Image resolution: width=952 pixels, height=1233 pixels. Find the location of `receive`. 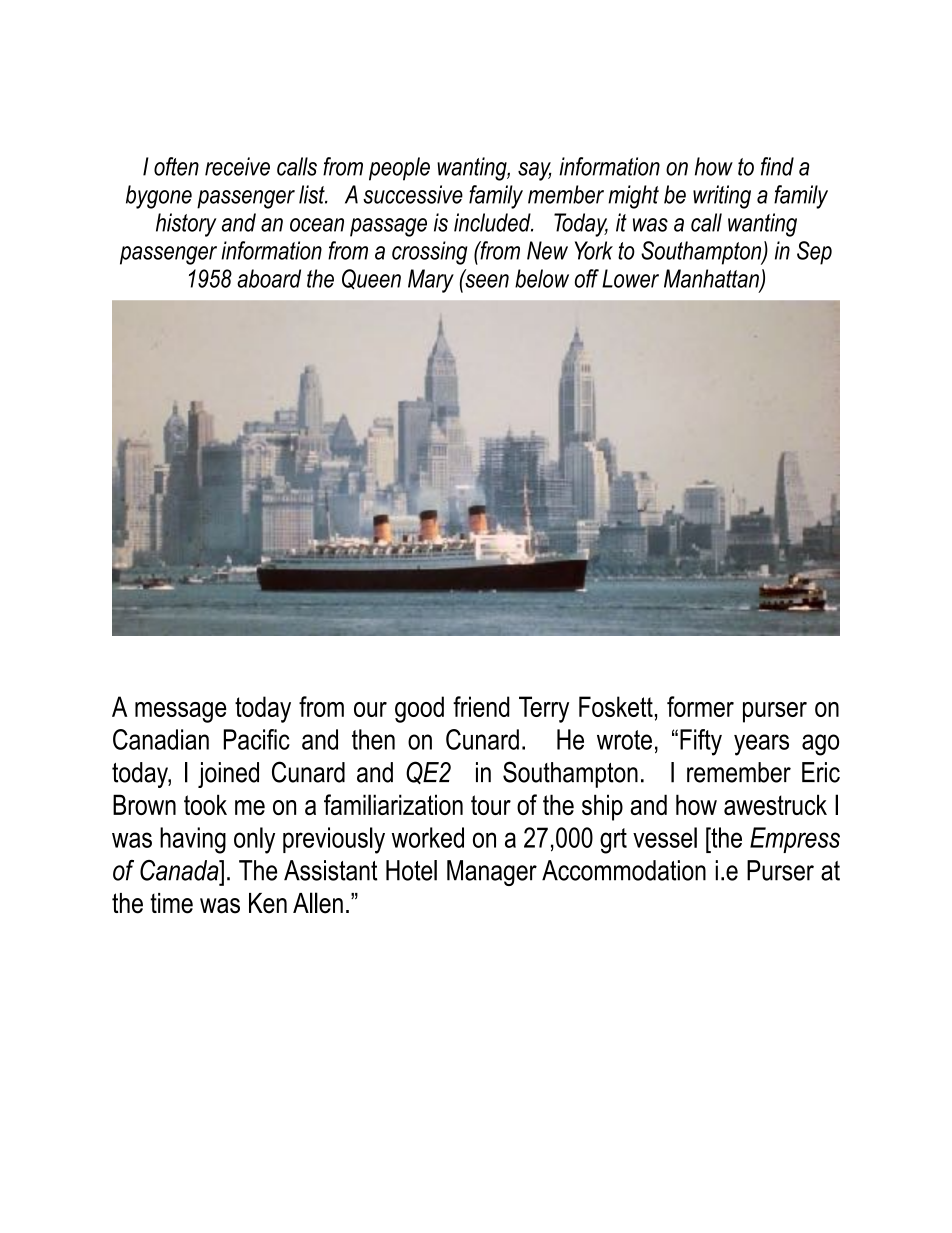

receive is located at coordinates (237, 166).
